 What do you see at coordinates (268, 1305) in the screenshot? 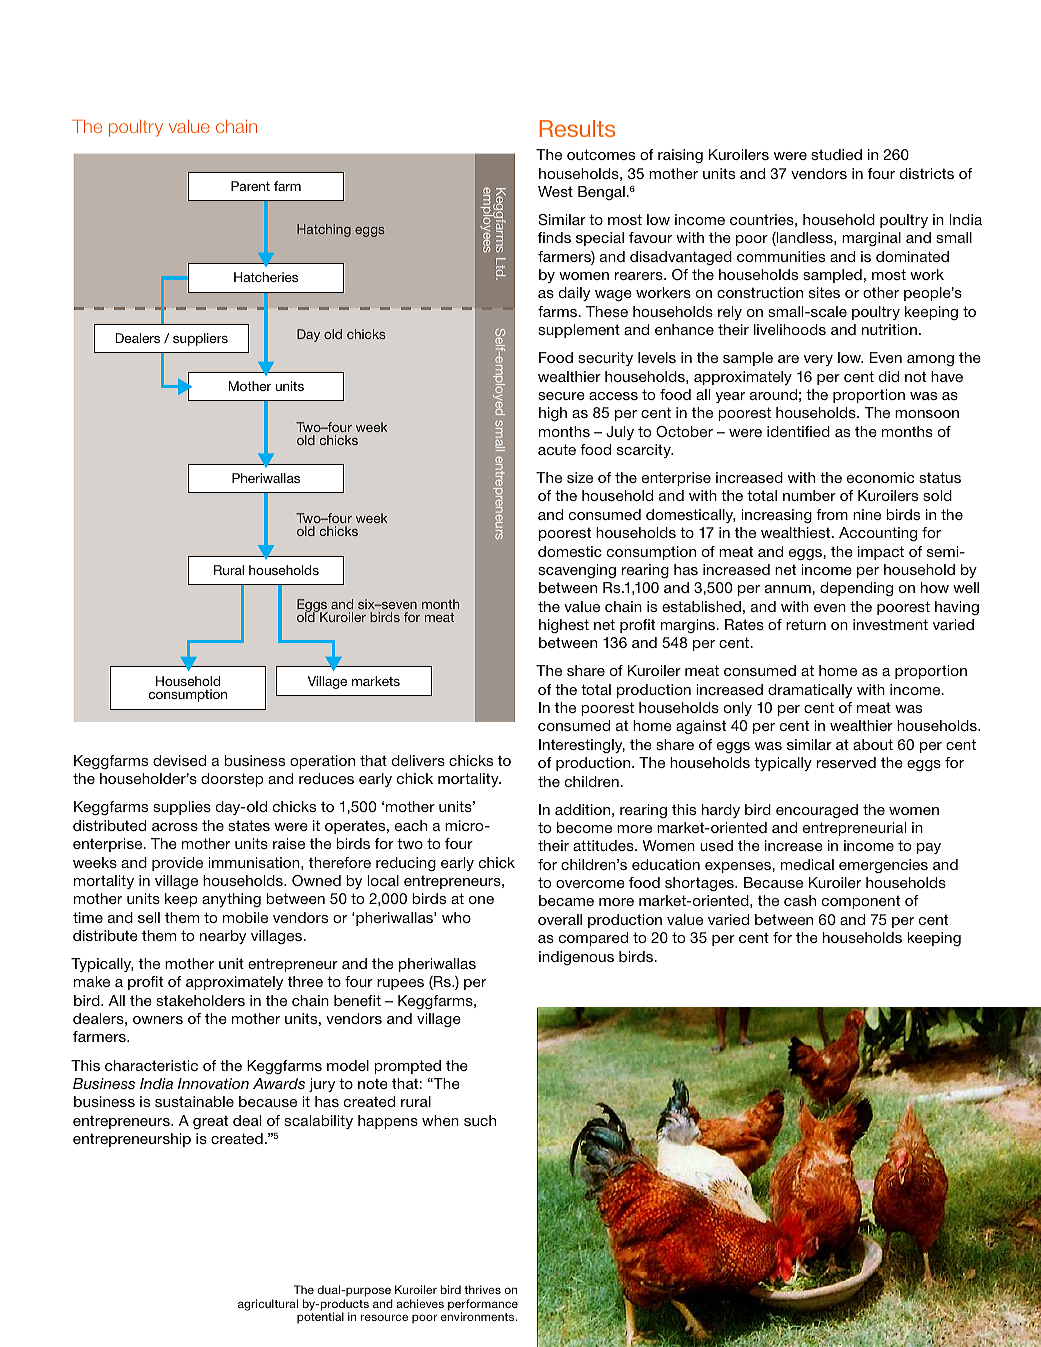
I see `agricultural` at bounding box center [268, 1305].
